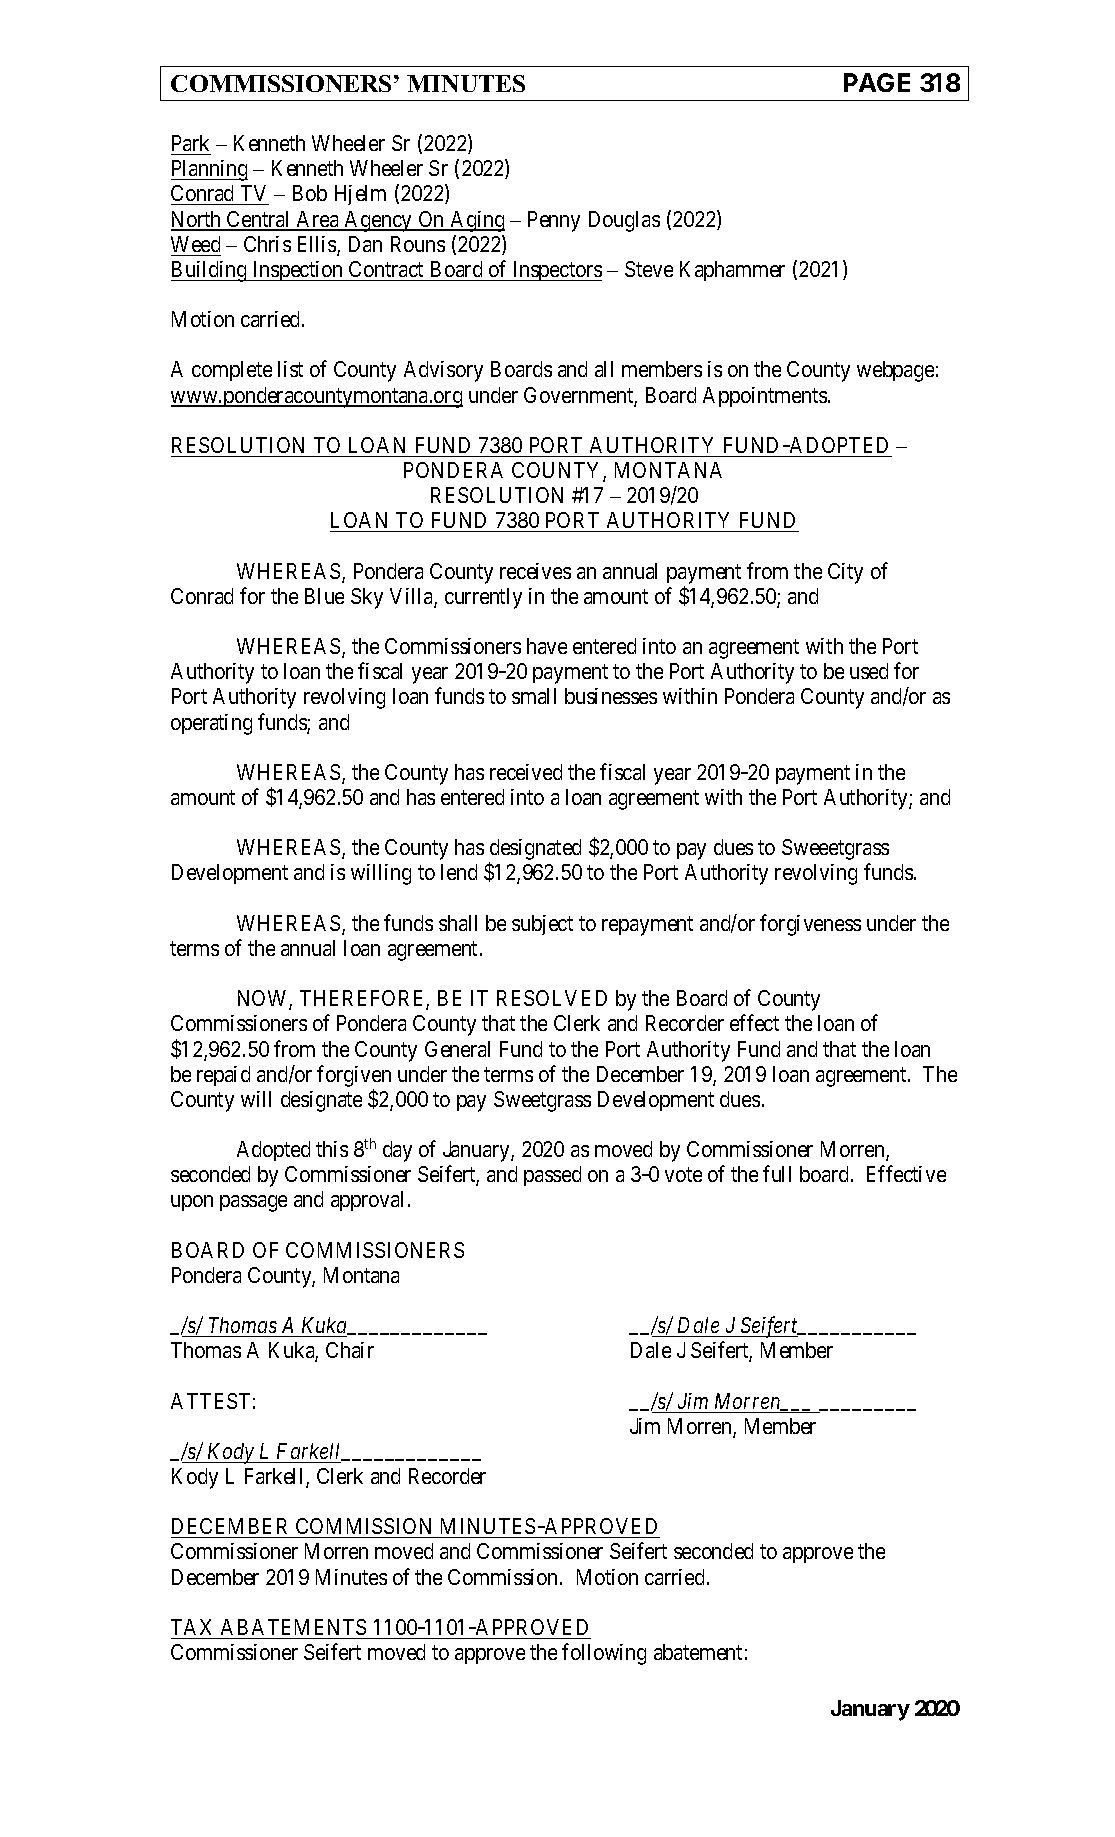 Image resolution: width=1115 pixels, height=1837 pixels. What do you see at coordinates (264, 1000) in the screenshot?
I see `NOW` at bounding box center [264, 1000].
